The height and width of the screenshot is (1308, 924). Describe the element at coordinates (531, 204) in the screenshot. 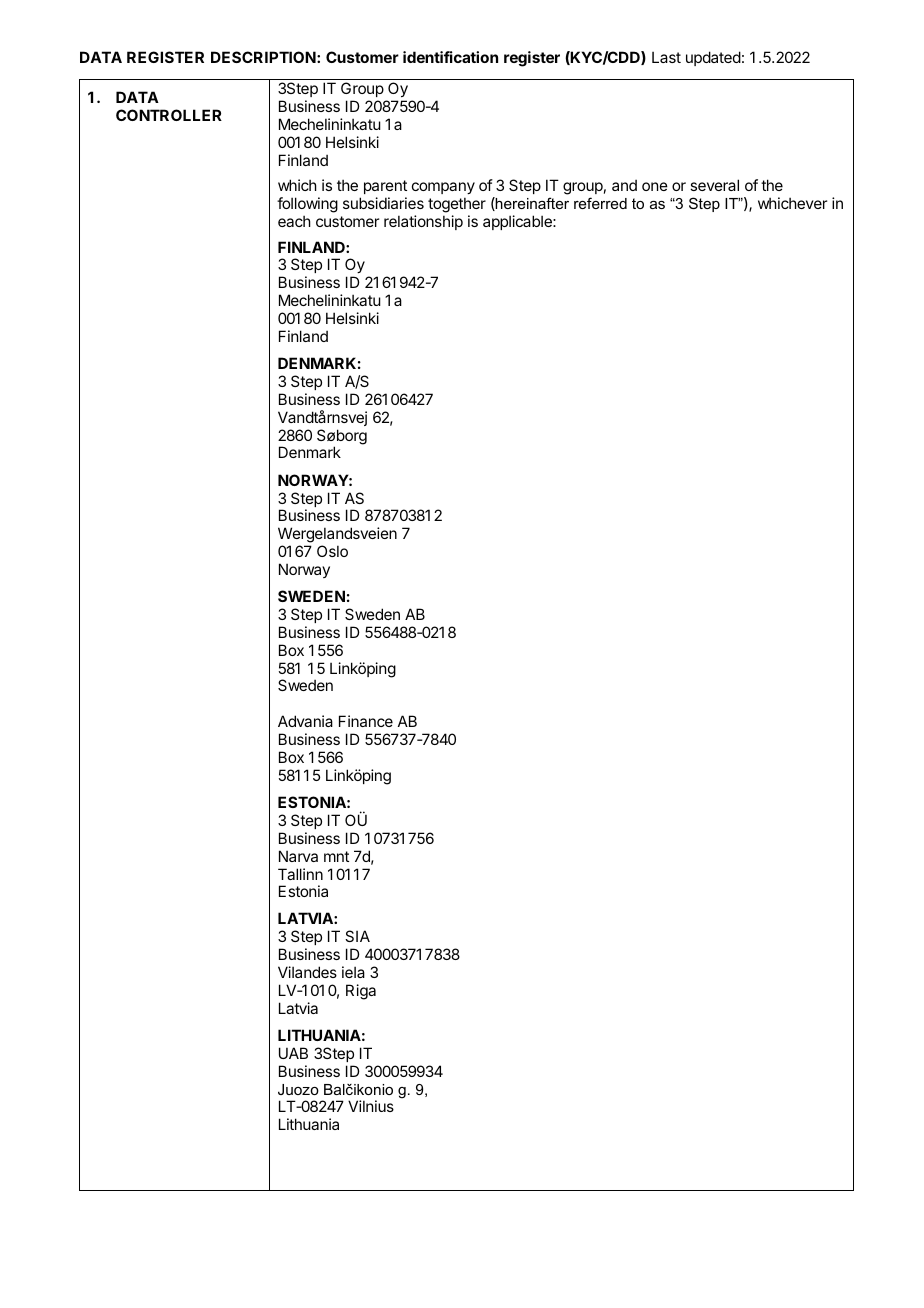

I see `hereinafter` at that location.
